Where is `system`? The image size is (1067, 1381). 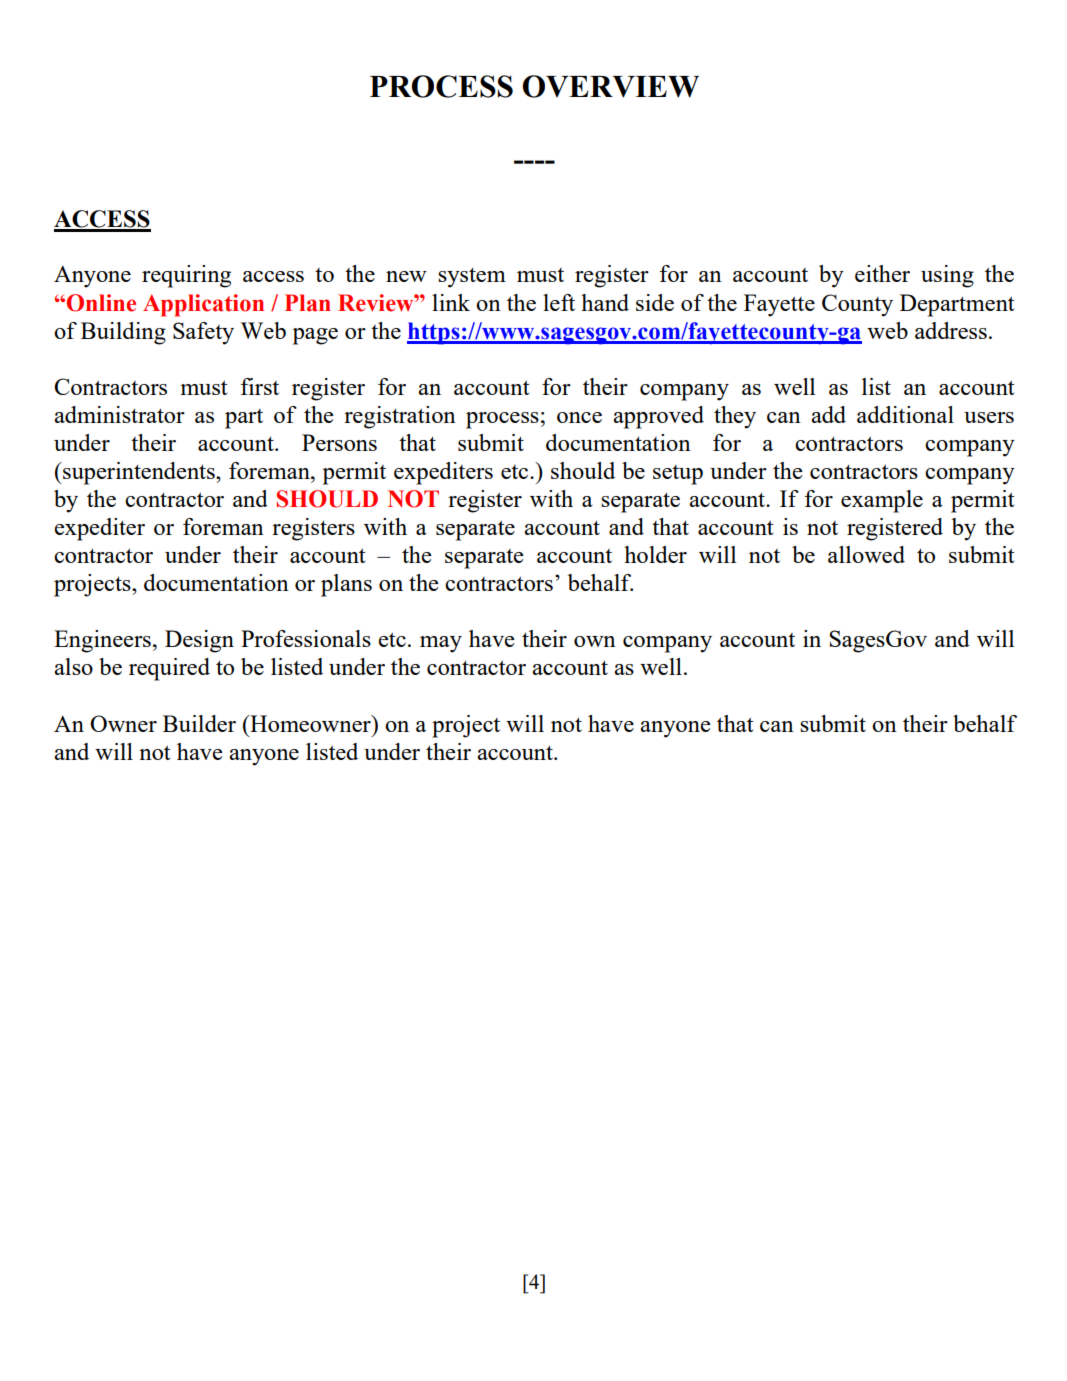 system is located at coordinates (472, 277).
